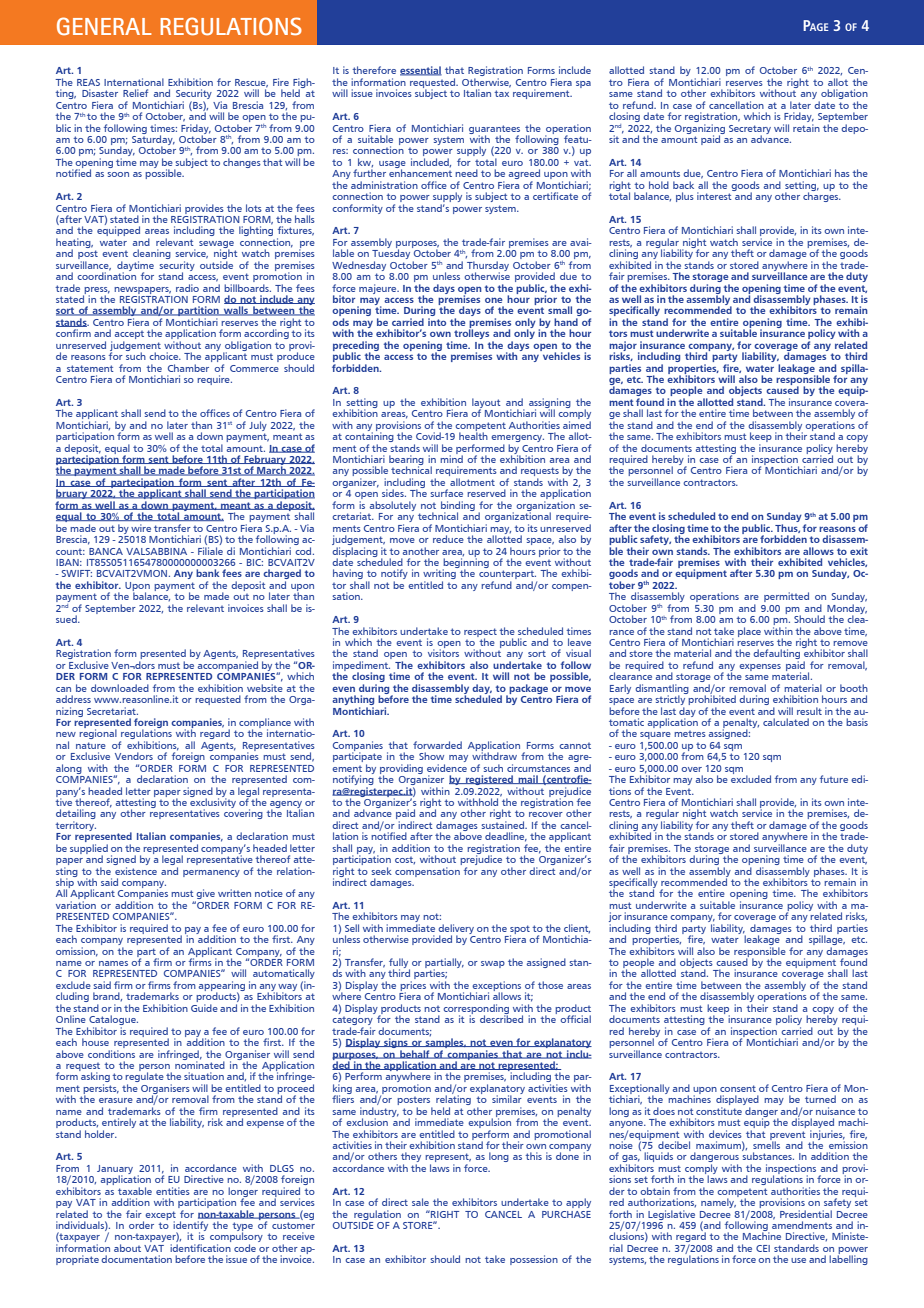  I want to click on future, so click(834, 779).
